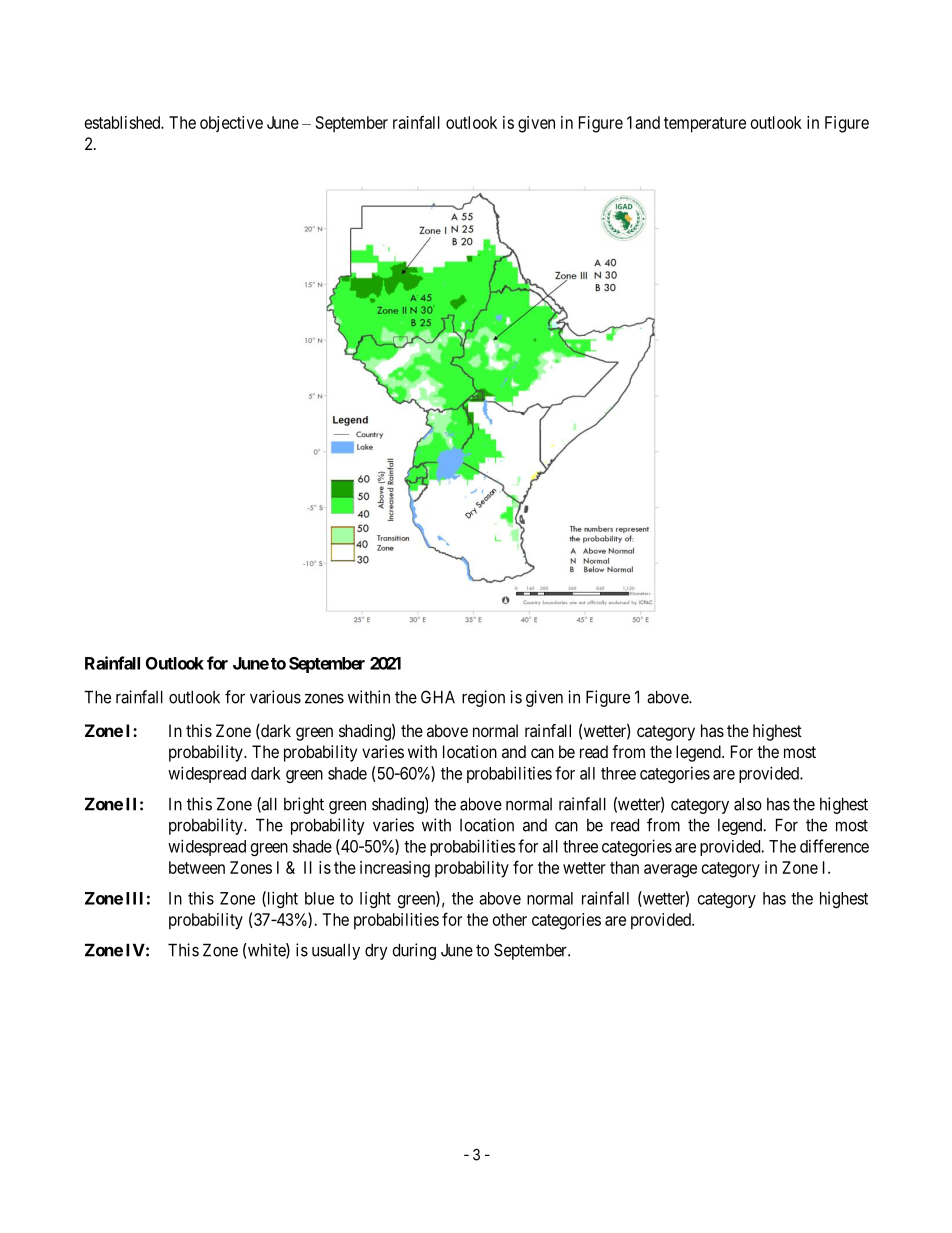  What do you see at coordinates (304, 805) in the document?
I see `bright` at bounding box center [304, 805].
